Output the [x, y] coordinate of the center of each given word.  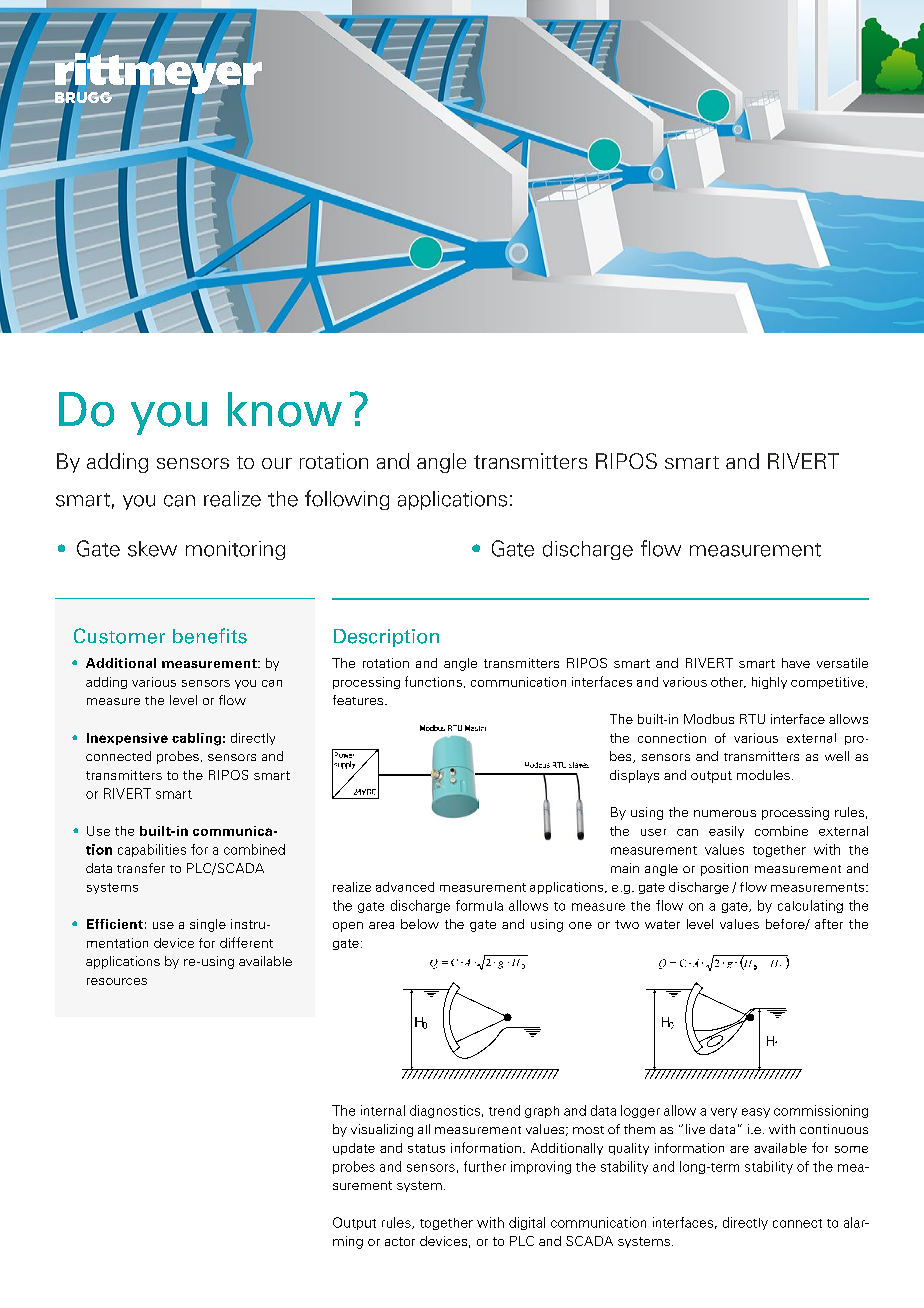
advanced [405, 887]
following [347, 500]
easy [756, 1113]
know [285, 409]
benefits [210, 636]
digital [527, 1223]
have [796, 663]
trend [504, 1110]
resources [117, 981]
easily [726, 832]
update [354, 1149]
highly [769, 683]
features [359, 700]
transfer [141, 868]
